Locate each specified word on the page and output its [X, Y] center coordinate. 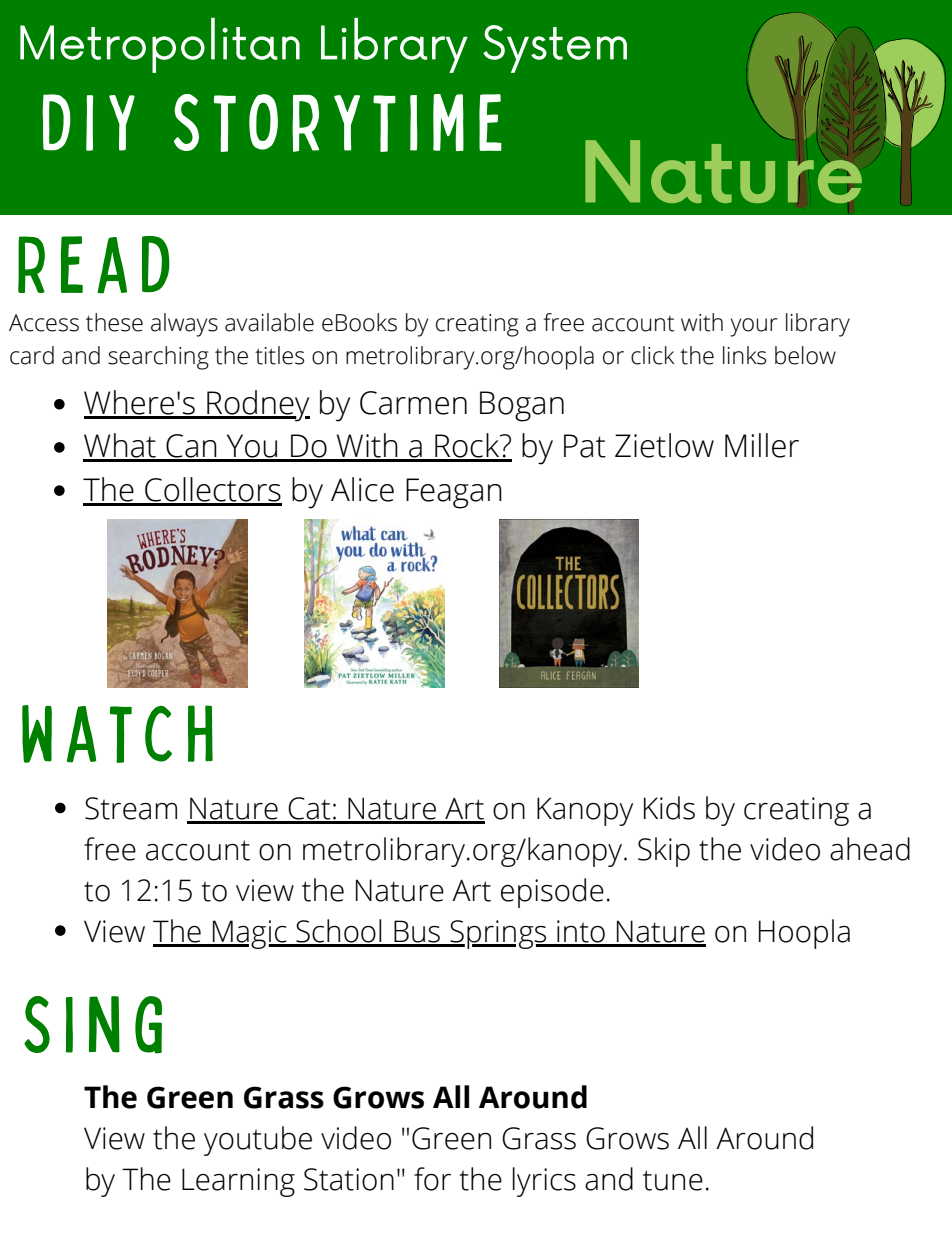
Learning [238, 1182]
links [744, 355]
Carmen [413, 403]
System [555, 49]
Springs [498, 934]
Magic [250, 934]
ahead [870, 849]
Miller [762, 445]
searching [158, 358]
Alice [362, 489]
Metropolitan [160, 45]
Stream [131, 808]
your [754, 327]
